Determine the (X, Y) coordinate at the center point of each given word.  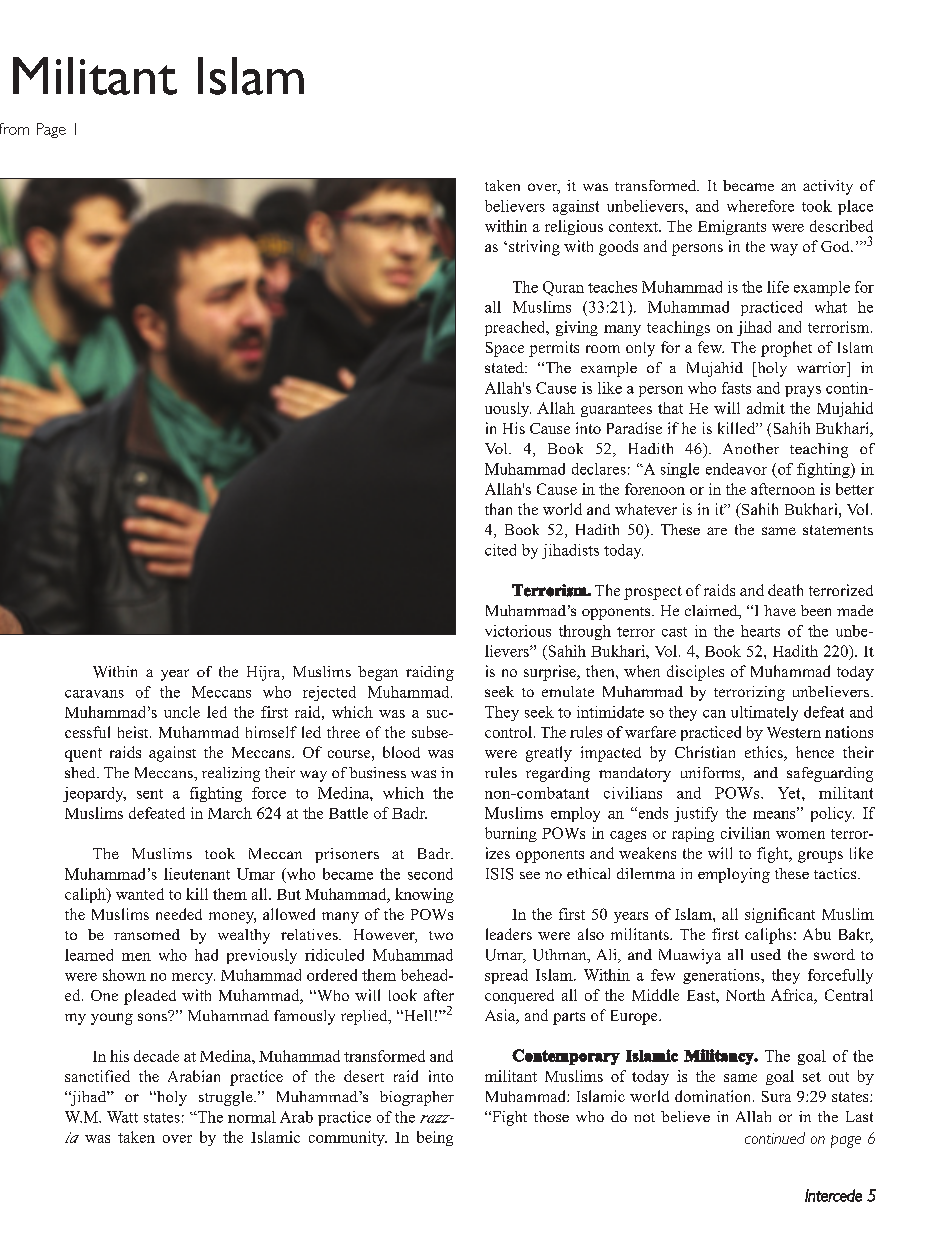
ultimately (764, 713)
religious (574, 227)
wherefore (760, 206)
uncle (182, 712)
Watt (122, 1117)
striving (534, 248)
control (508, 732)
